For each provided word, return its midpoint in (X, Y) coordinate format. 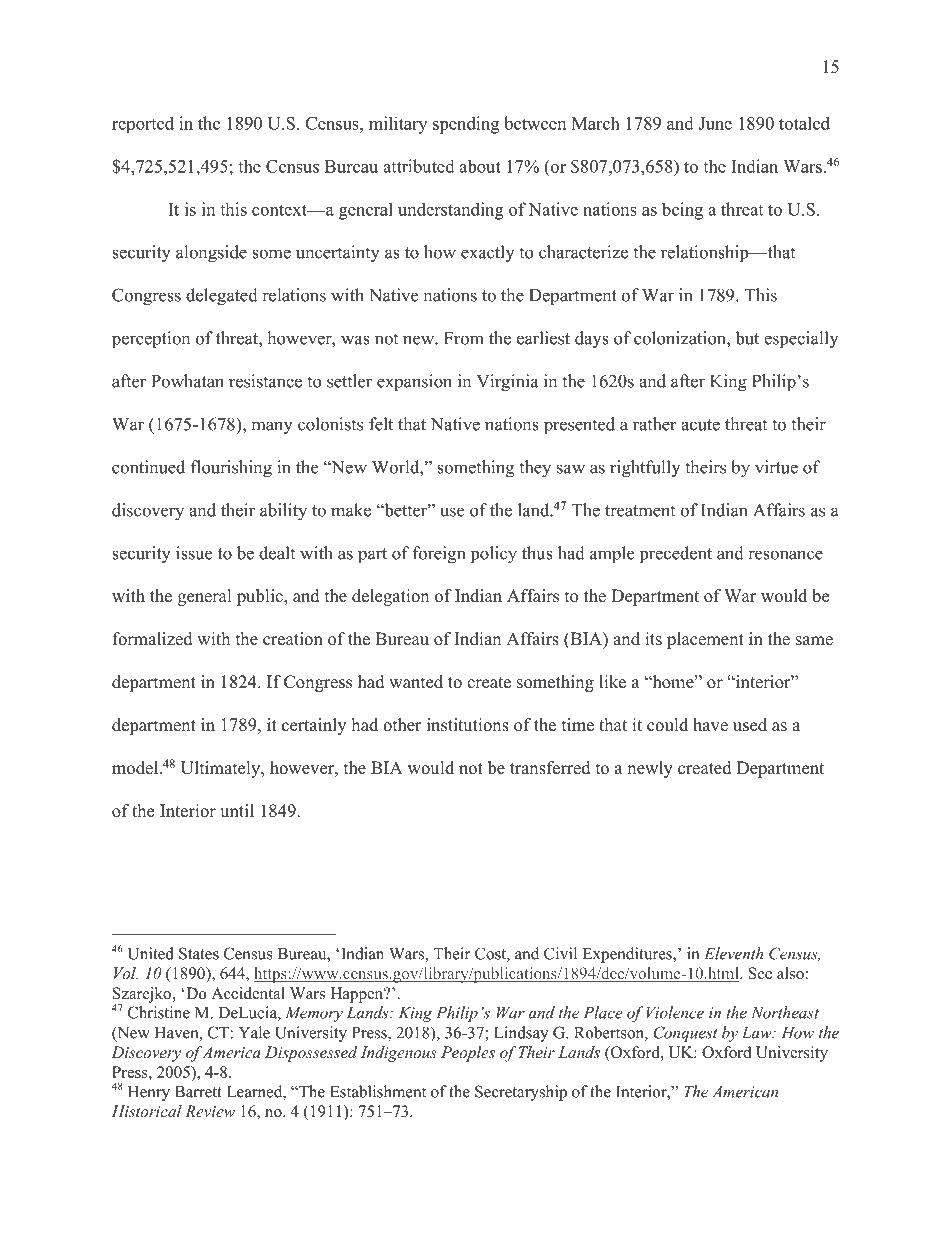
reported (143, 124)
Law (758, 1033)
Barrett (198, 1092)
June (715, 123)
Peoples (468, 1054)
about (480, 166)
